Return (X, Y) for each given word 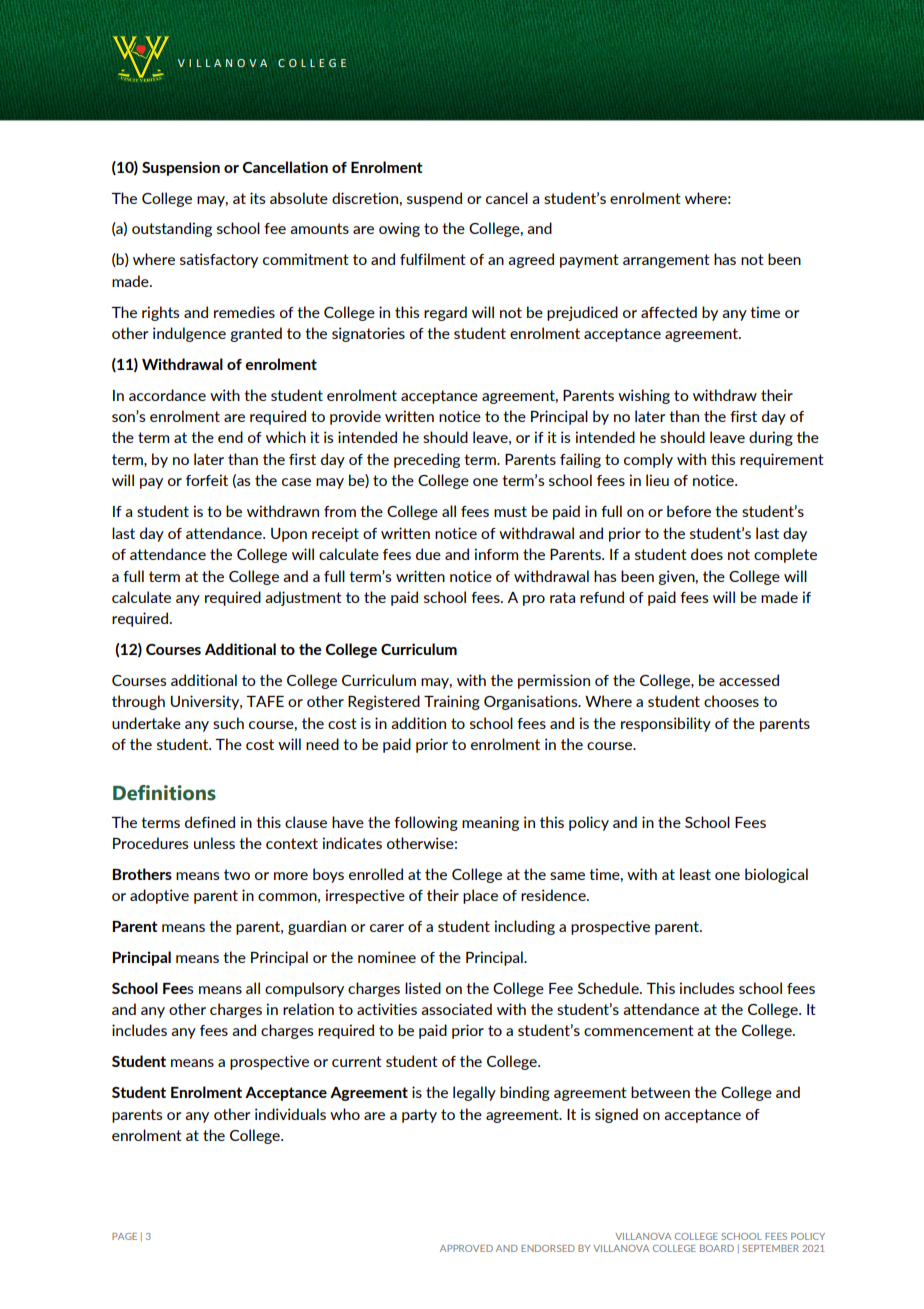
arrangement (666, 261)
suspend (434, 199)
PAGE (124, 1236)
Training (452, 702)
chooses (731, 701)
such (228, 723)
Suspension (181, 168)
